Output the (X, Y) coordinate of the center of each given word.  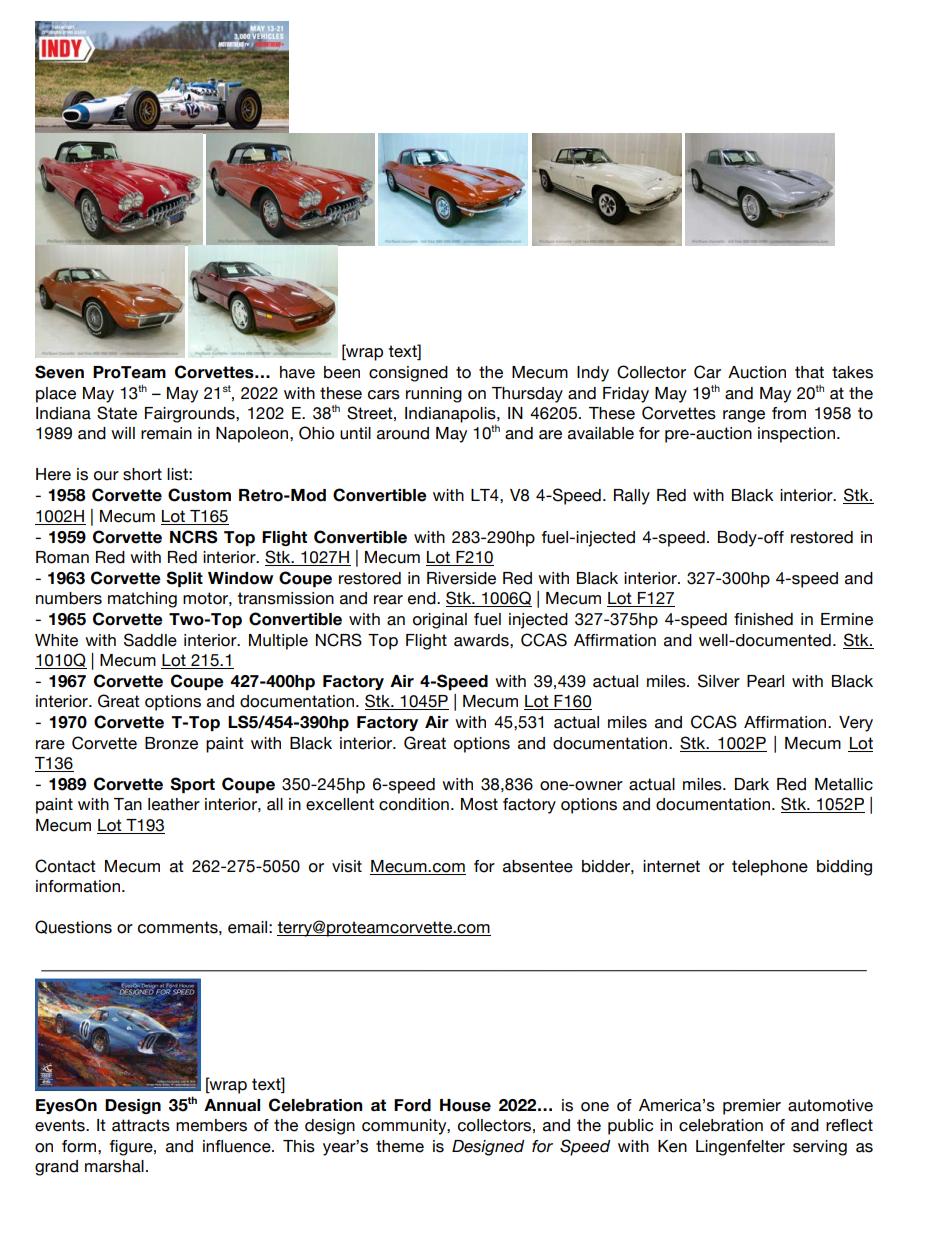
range (744, 416)
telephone (770, 868)
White (56, 640)
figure (132, 1148)
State (117, 413)
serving (820, 1148)
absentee (538, 866)
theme (400, 1146)
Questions (73, 927)
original (440, 621)
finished (763, 619)
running (434, 395)
